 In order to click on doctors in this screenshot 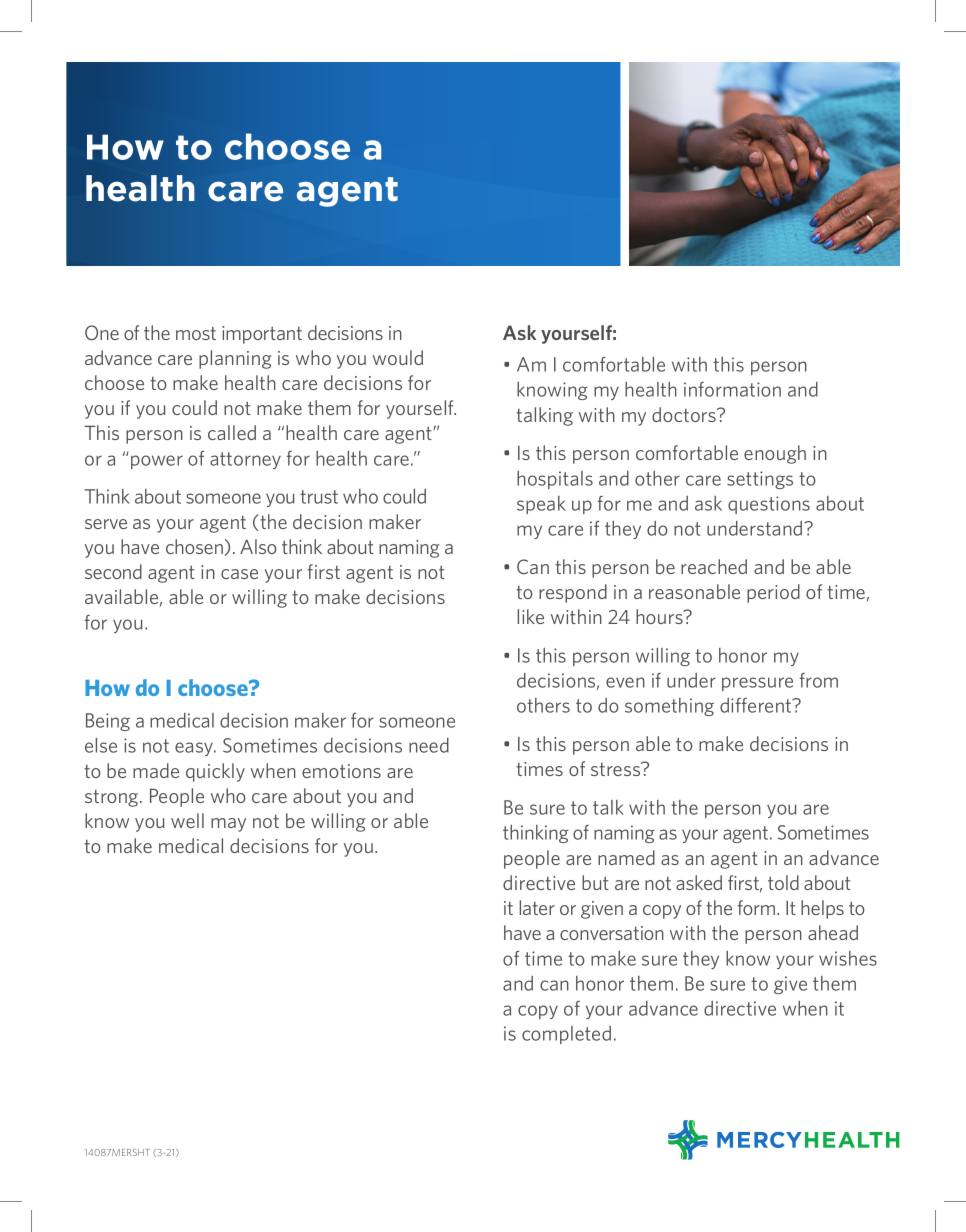, I will do `click(685, 414)`.
